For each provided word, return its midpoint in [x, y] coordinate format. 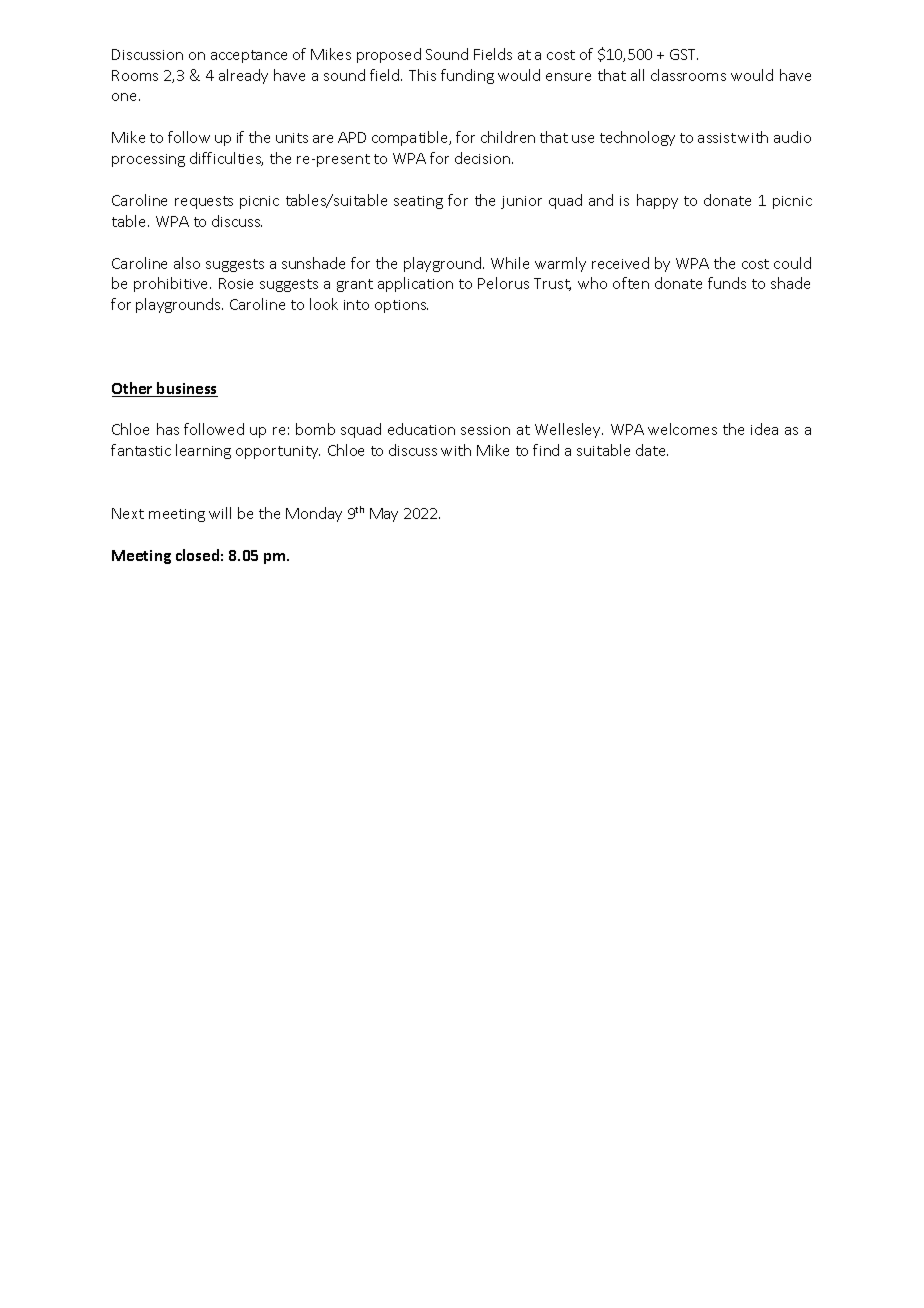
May [384, 515]
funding [467, 76]
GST [684, 54]
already [243, 76]
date [652, 450]
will [220, 513]
